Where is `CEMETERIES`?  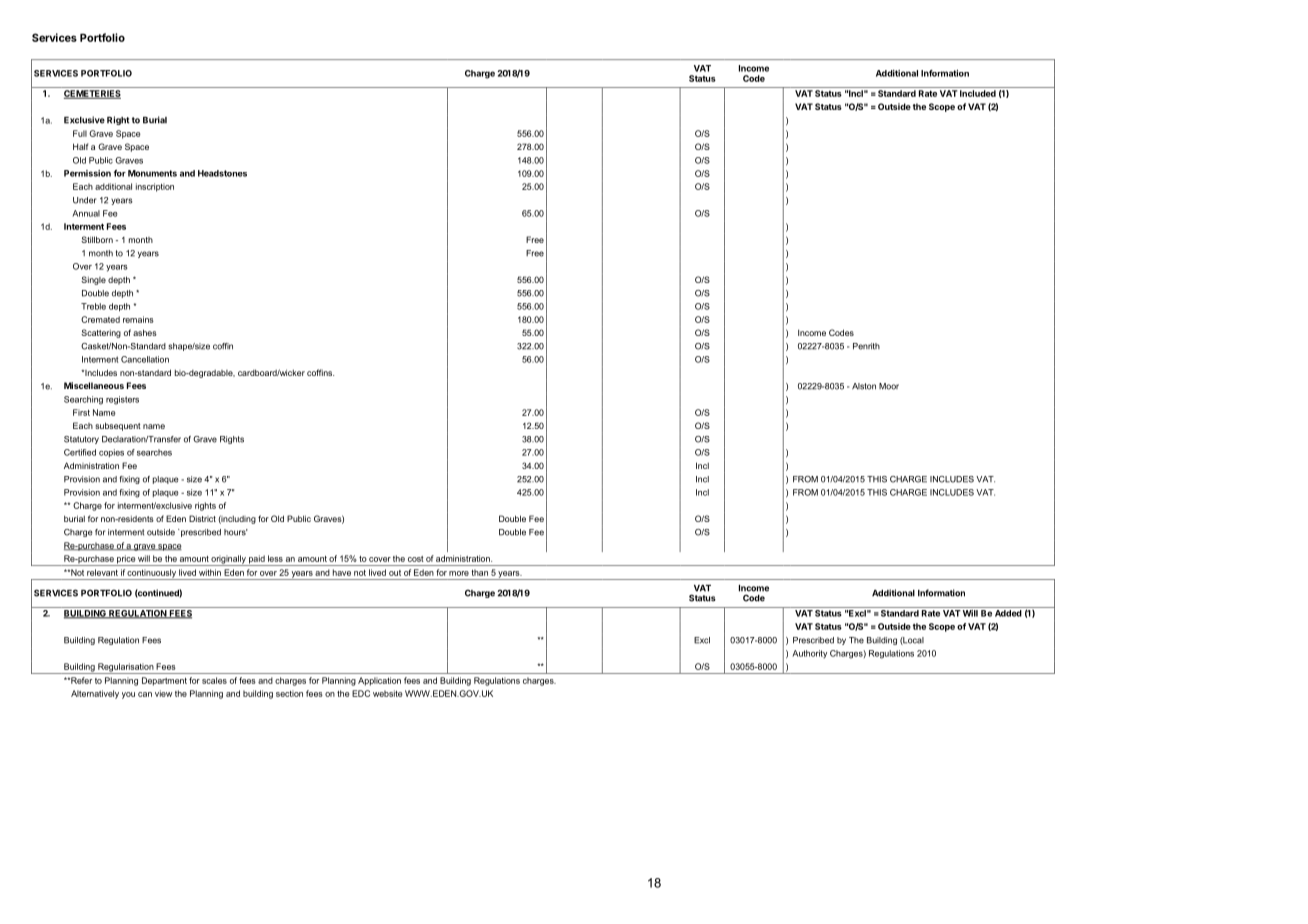
CEMETERIES is located at coordinates (92, 94).
